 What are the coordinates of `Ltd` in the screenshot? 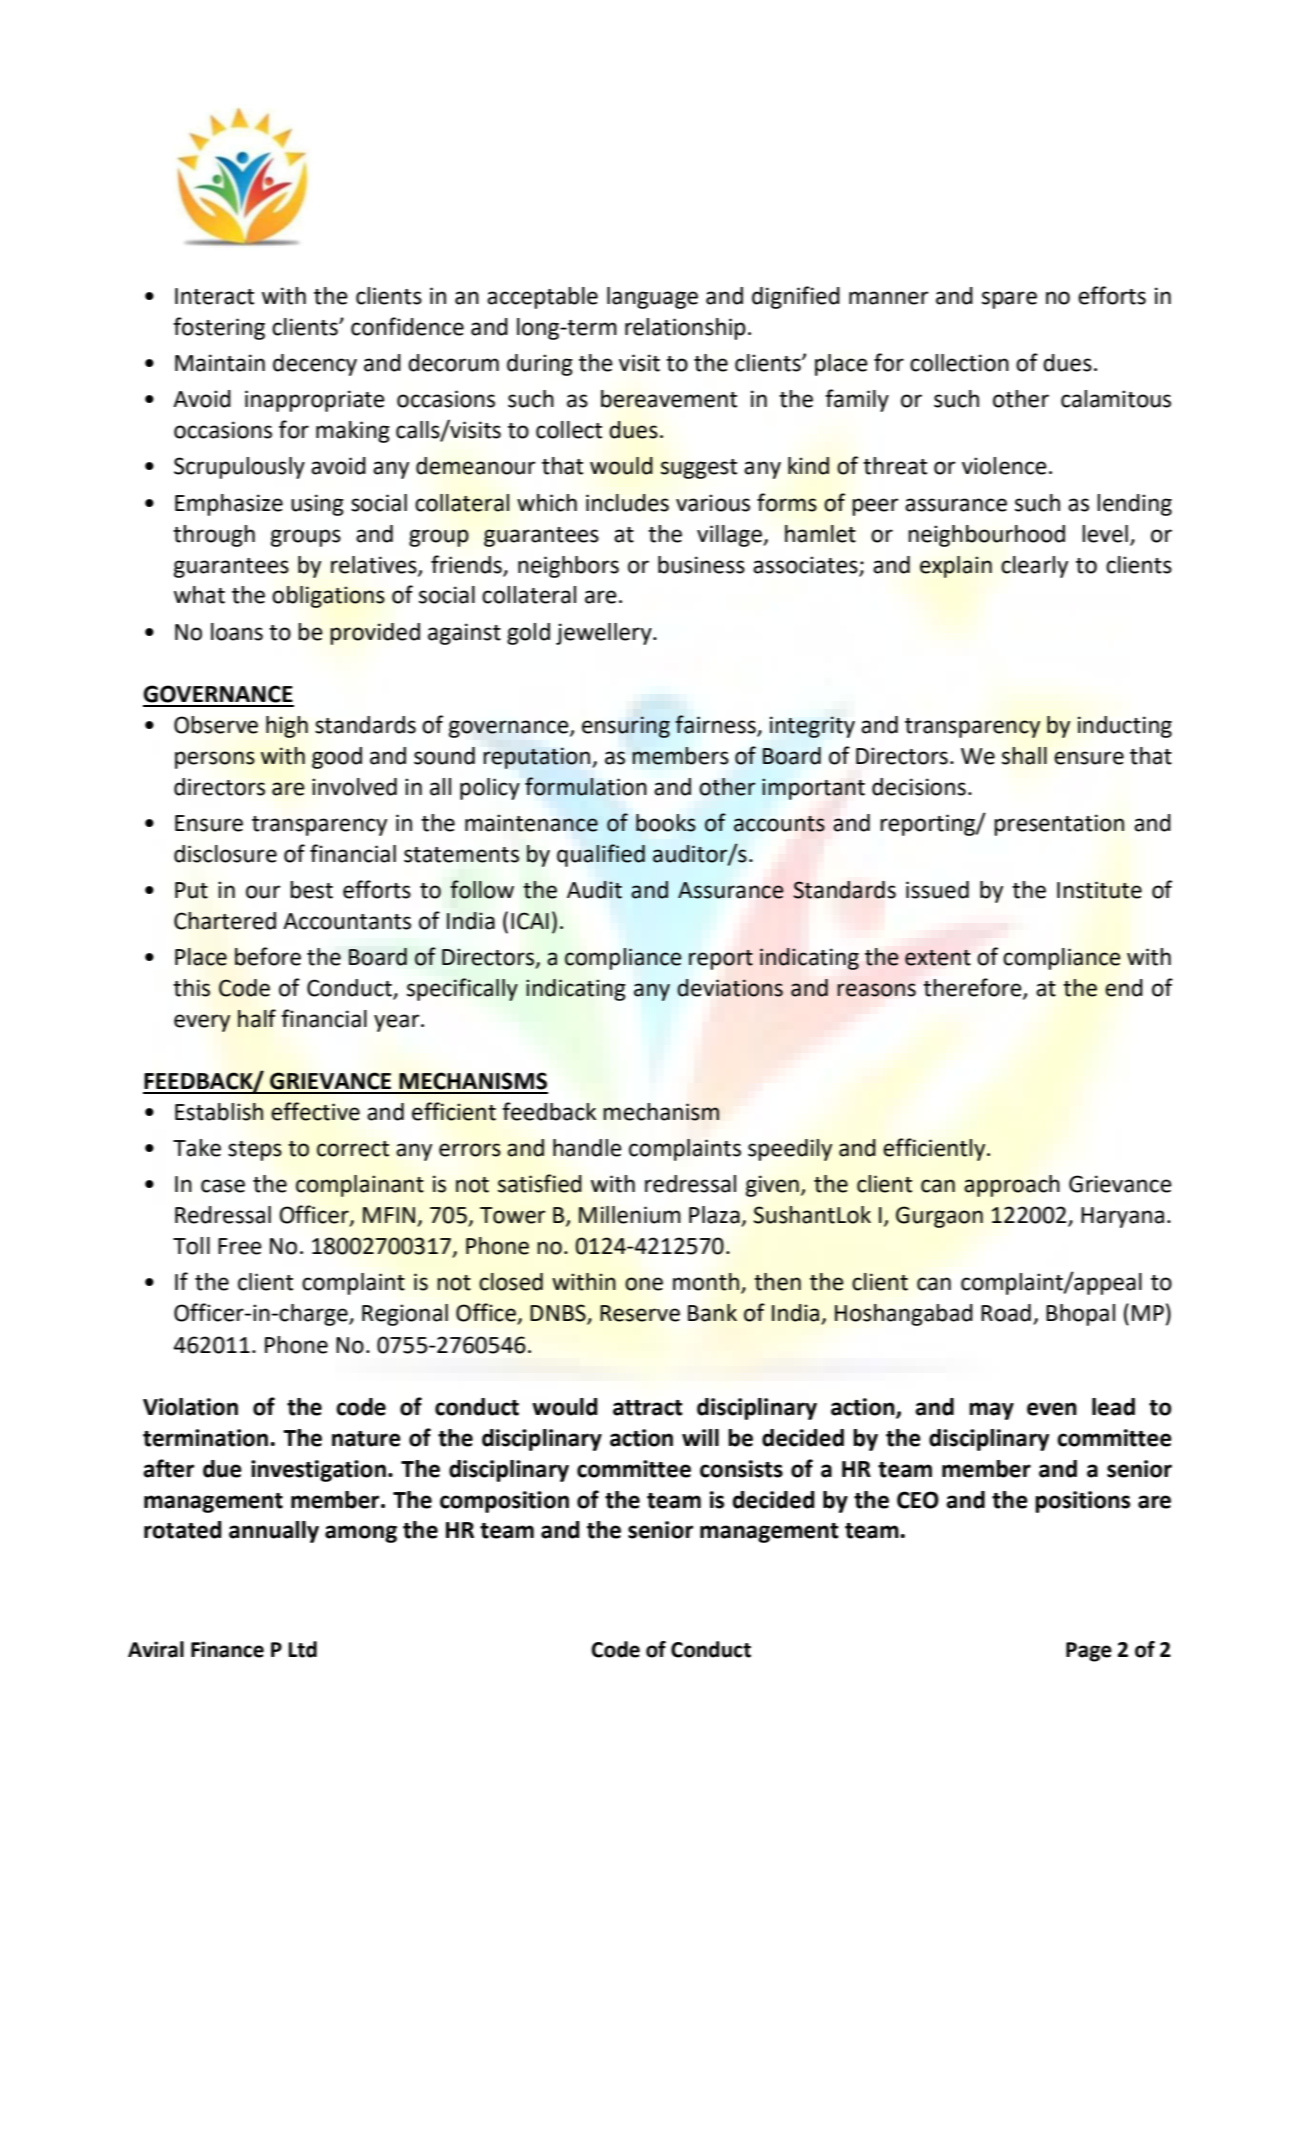 It's located at (303, 1649).
